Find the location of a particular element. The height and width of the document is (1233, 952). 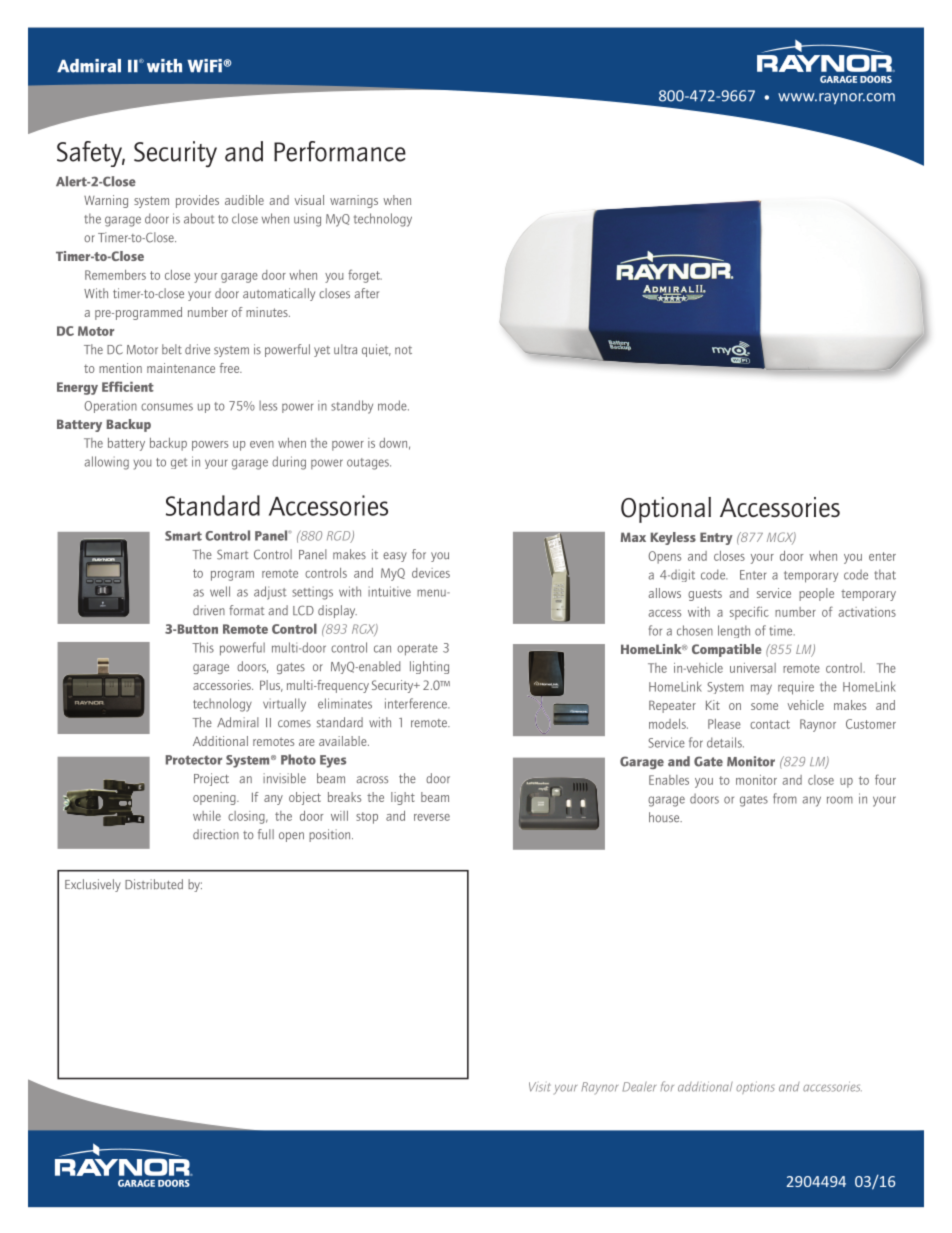

Performance is located at coordinates (340, 151).
